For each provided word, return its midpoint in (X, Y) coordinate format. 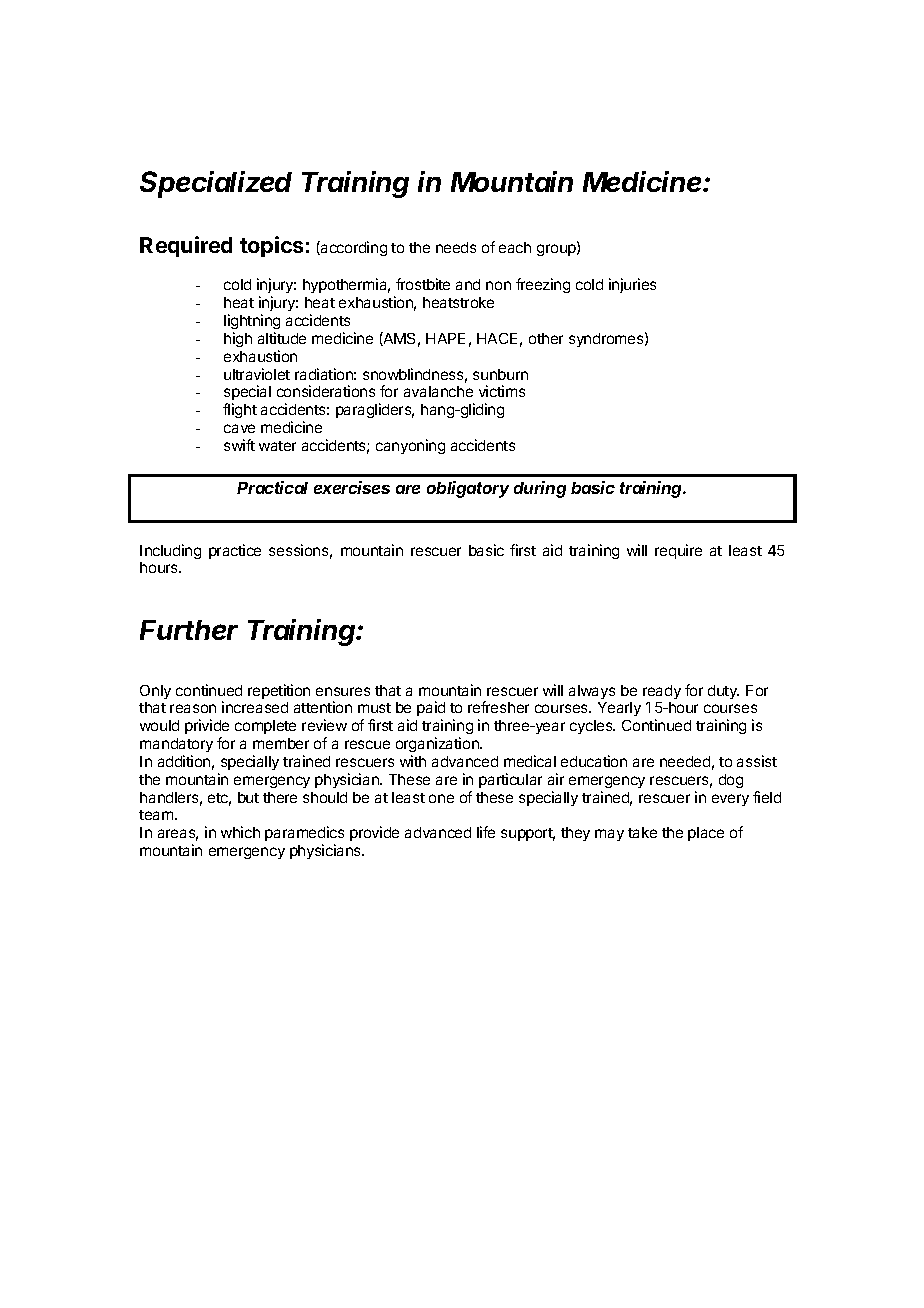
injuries (632, 285)
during (540, 489)
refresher (498, 707)
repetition (279, 691)
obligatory (468, 489)
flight (240, 410)
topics (271, 246)
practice (235, 551)
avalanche (438, 391)
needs (456, 247)
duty (723, 692)
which (240, 832)
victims (502, 391)
